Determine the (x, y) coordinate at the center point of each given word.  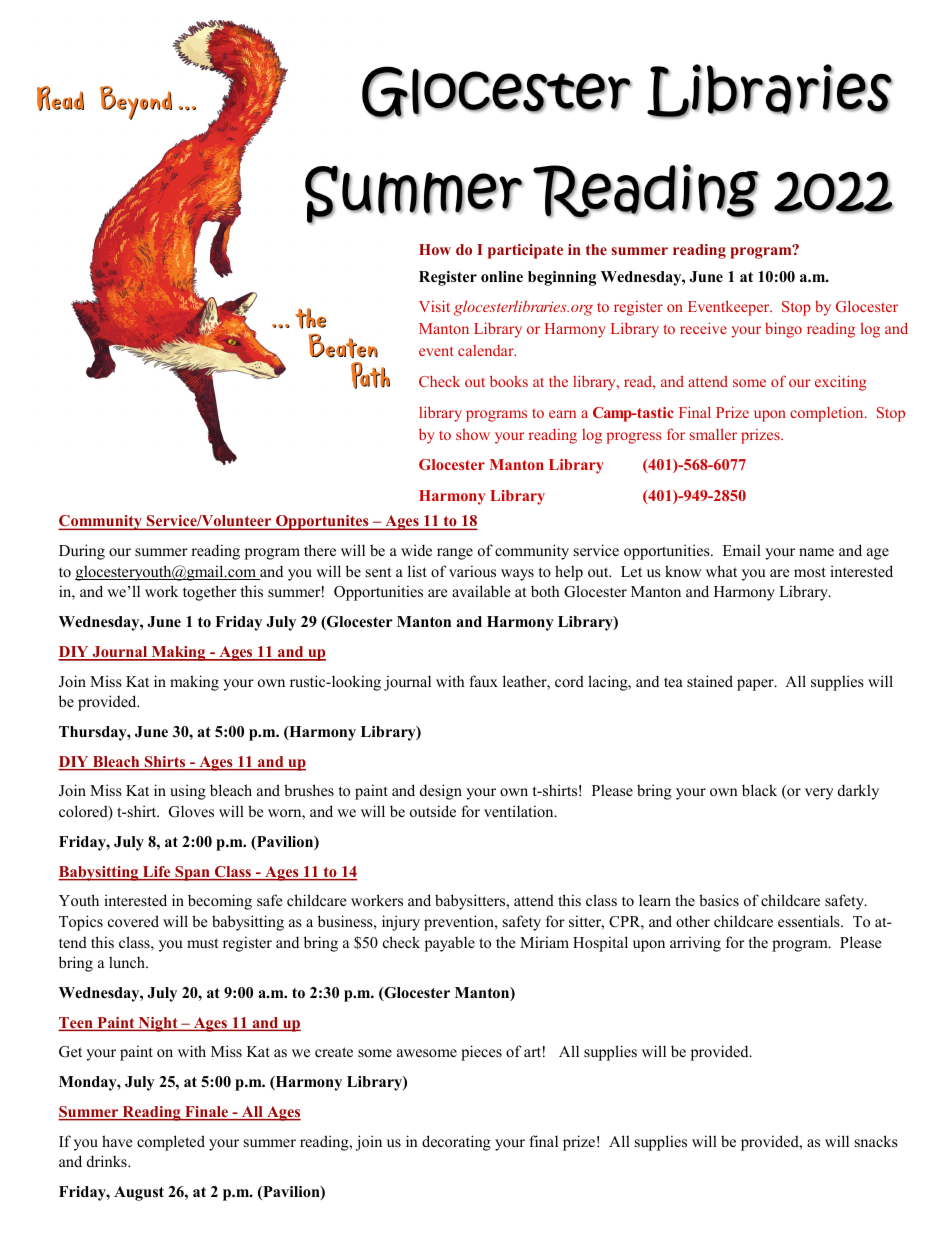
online (502, 276)
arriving (695, 944)
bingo (783, 330)
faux (483, 681)
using (188, 792)
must (202, 943)
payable (450, 944)
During (82, 552)
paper (756, 685)
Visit (434, 306)
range (455, 554)
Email (742, 550)
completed (171, 1143)
